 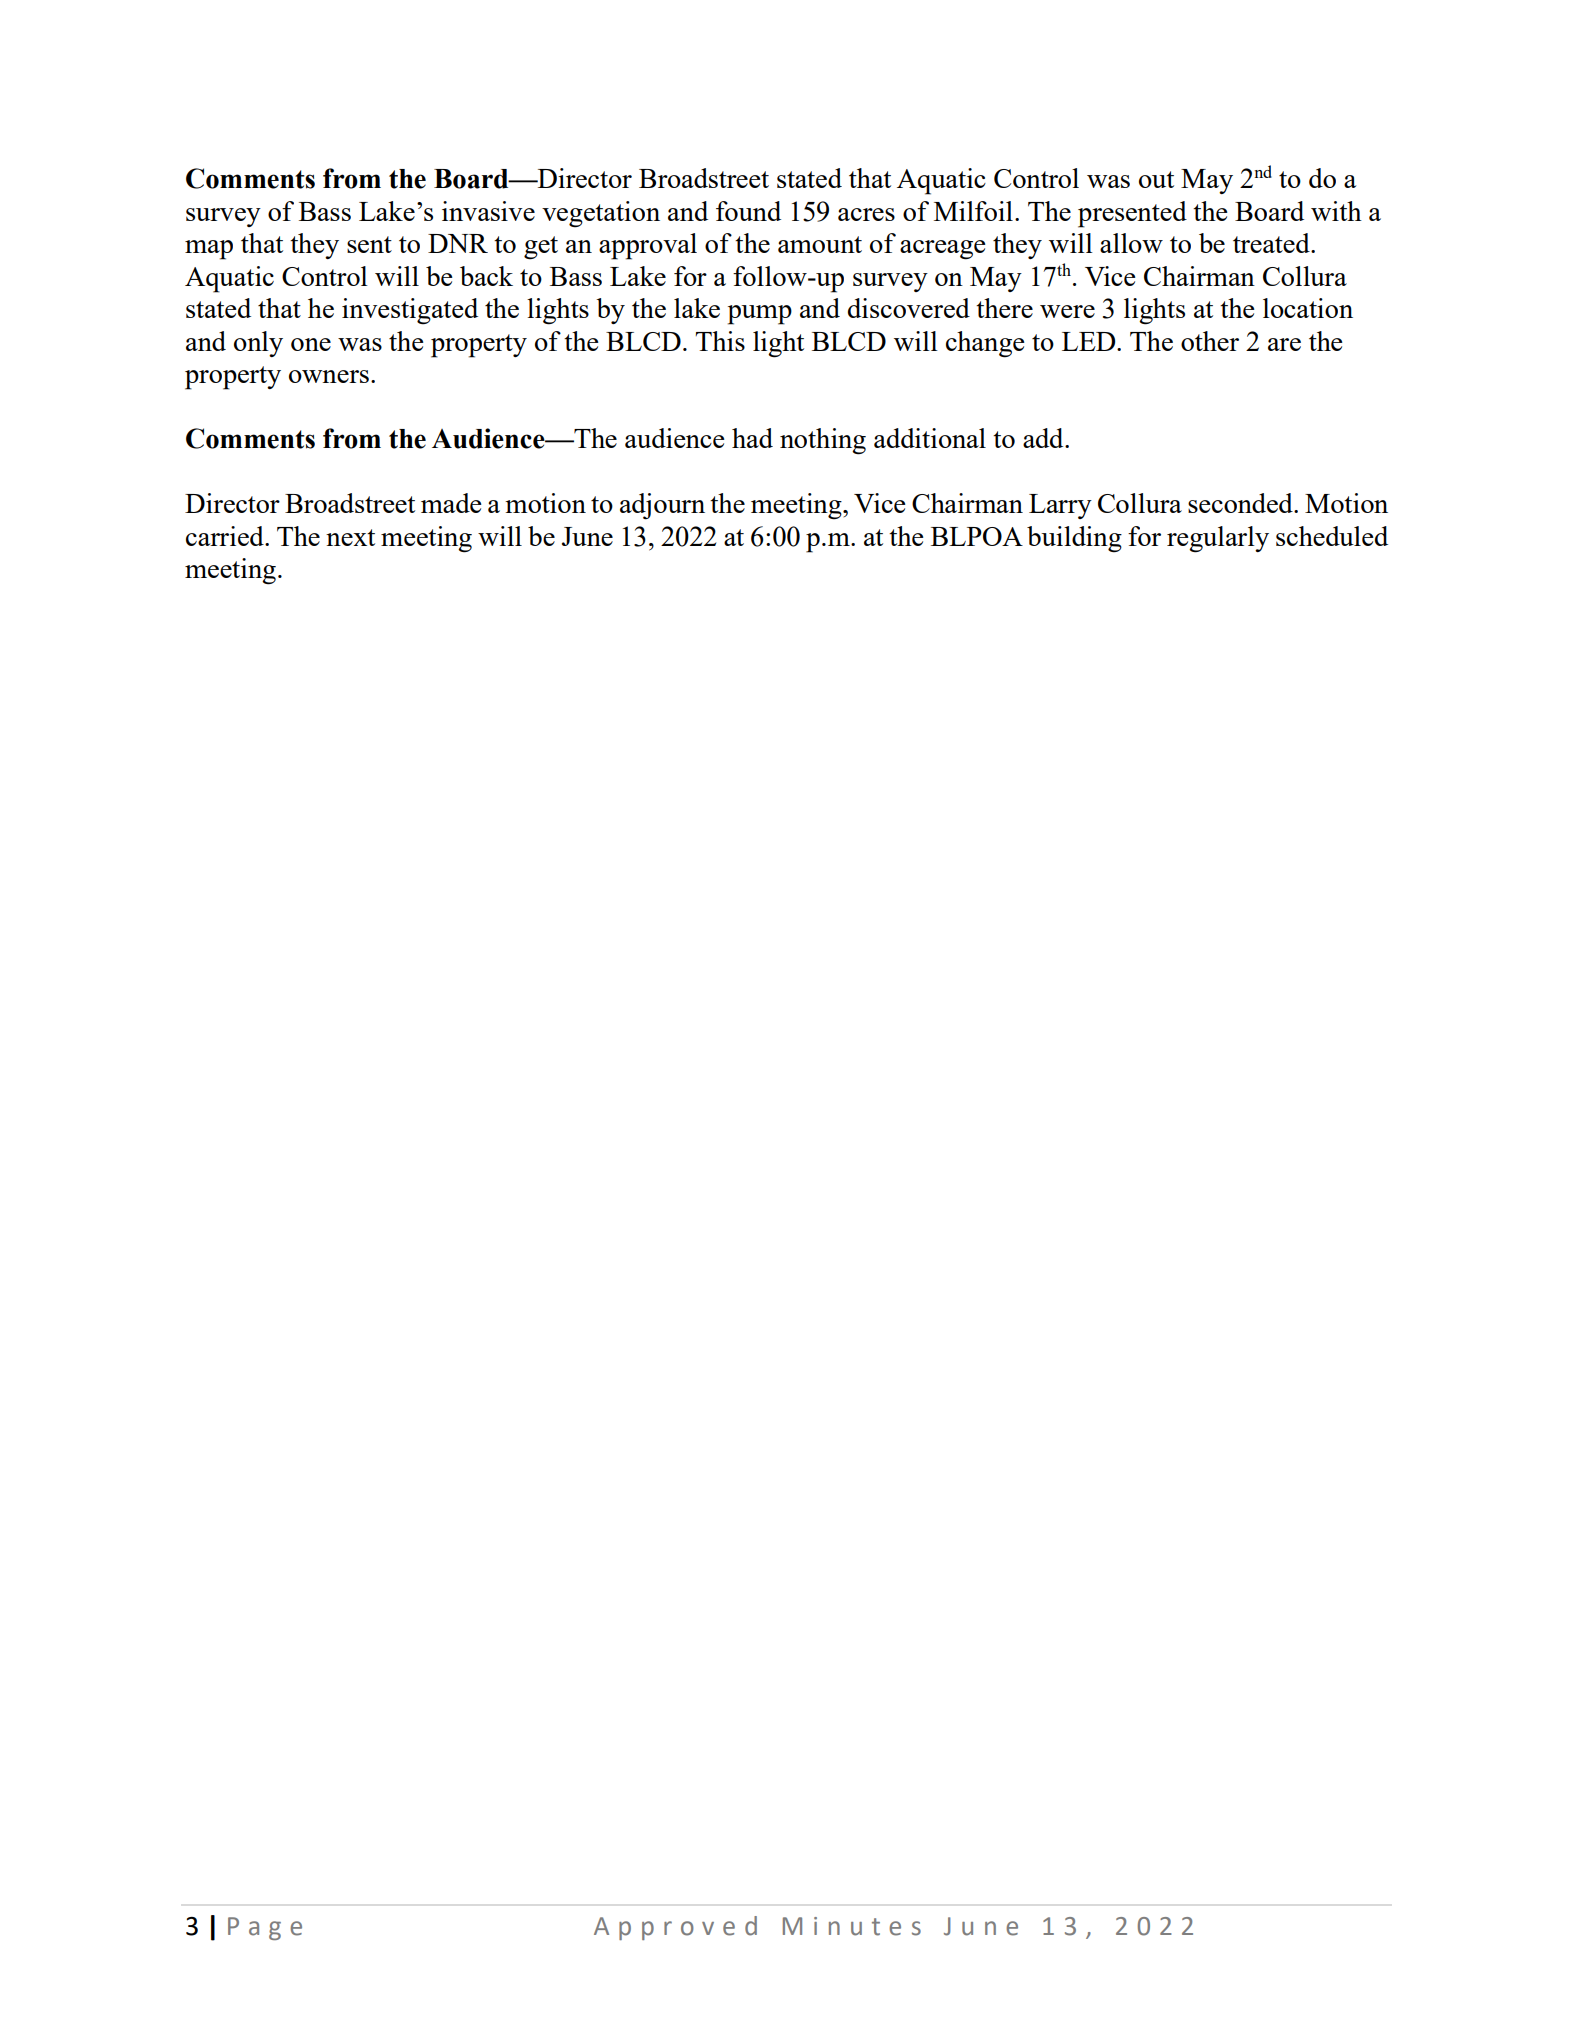 What do you see at coordinates (350, 537) in the screenshot?
I see `next` at bounding box center [350, 537].
